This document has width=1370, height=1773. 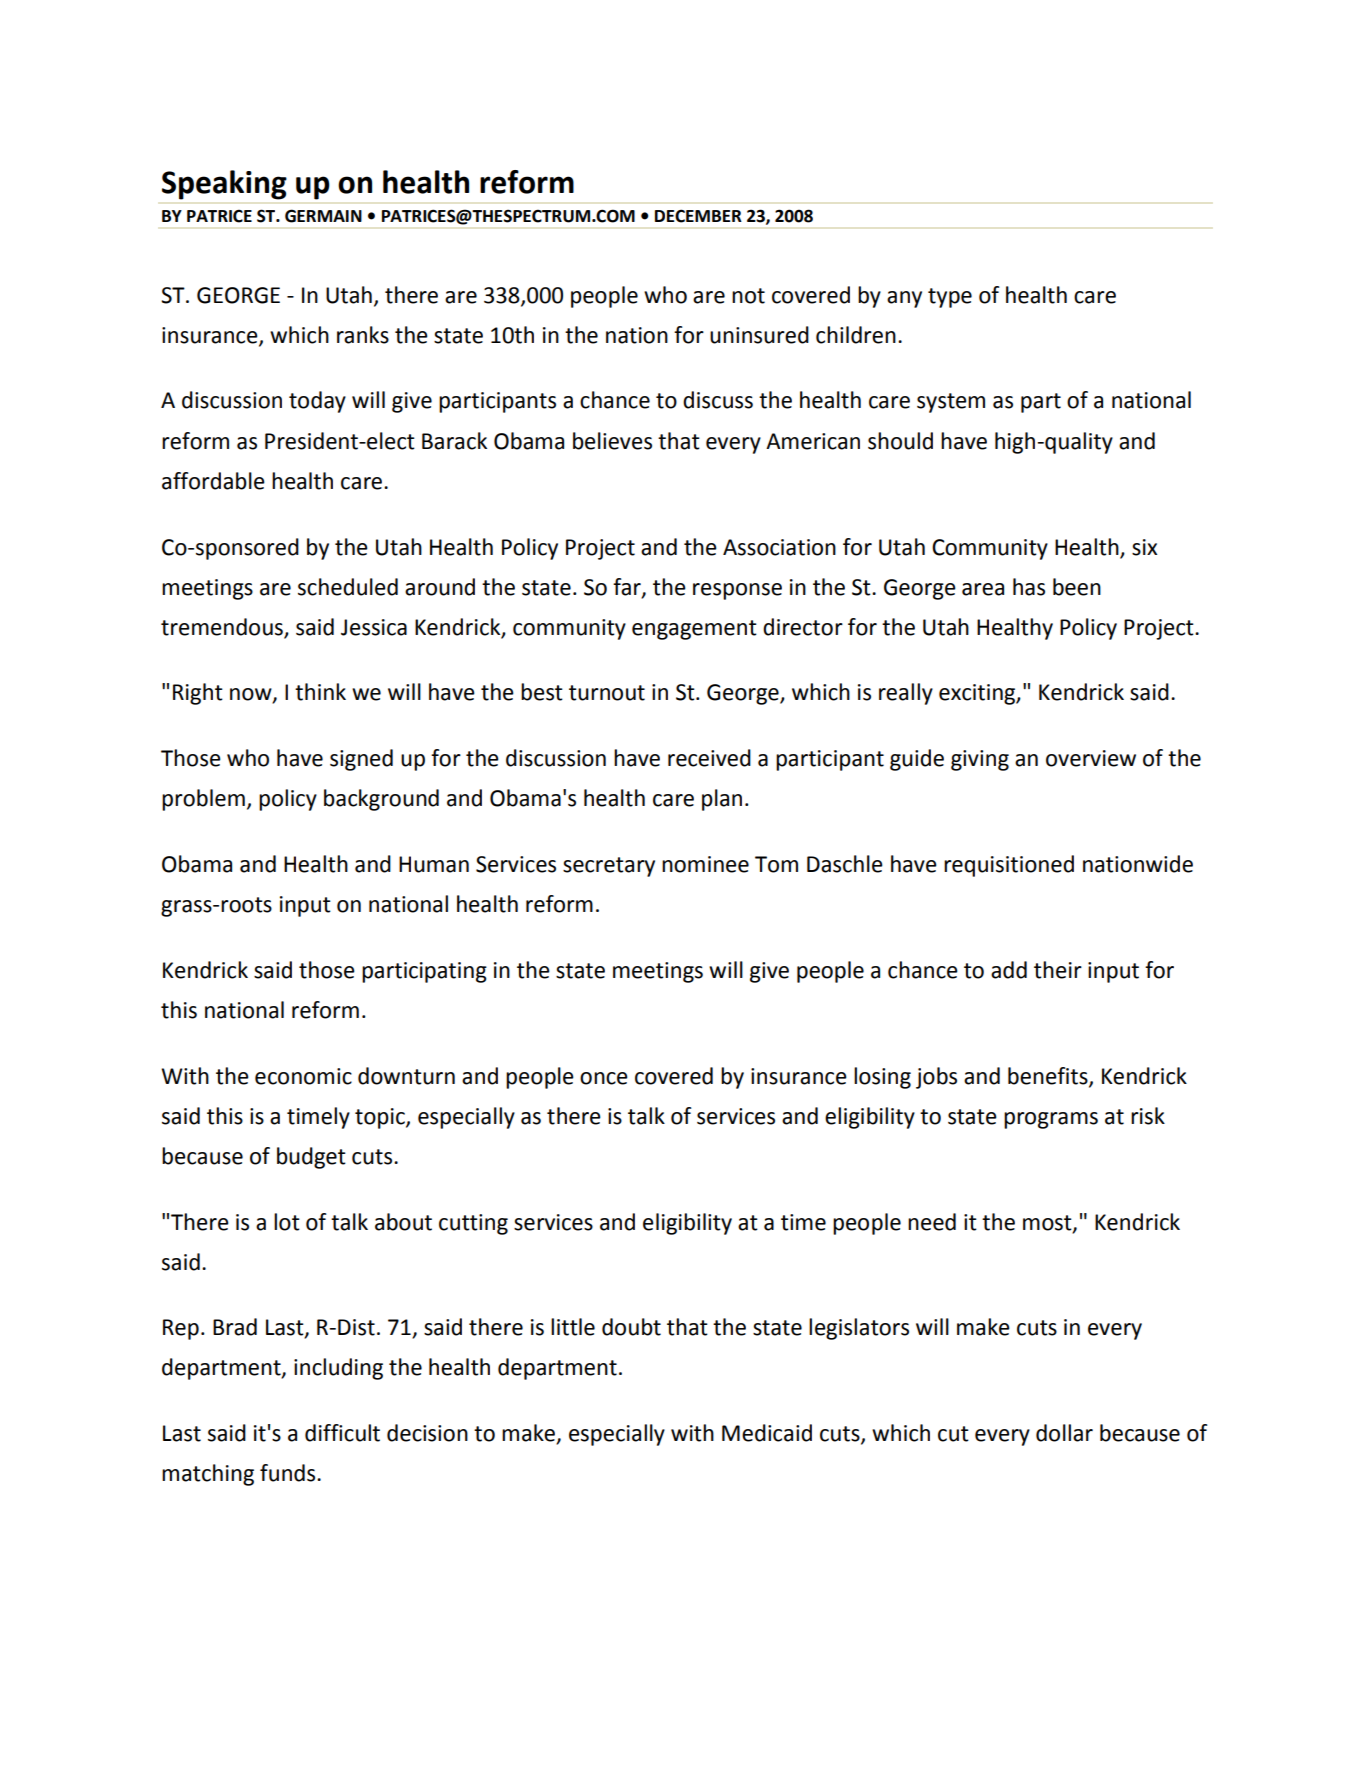 What do you see at coordinates (950, 298) in the document?
I see `type` at bounding box center [950, 298].
